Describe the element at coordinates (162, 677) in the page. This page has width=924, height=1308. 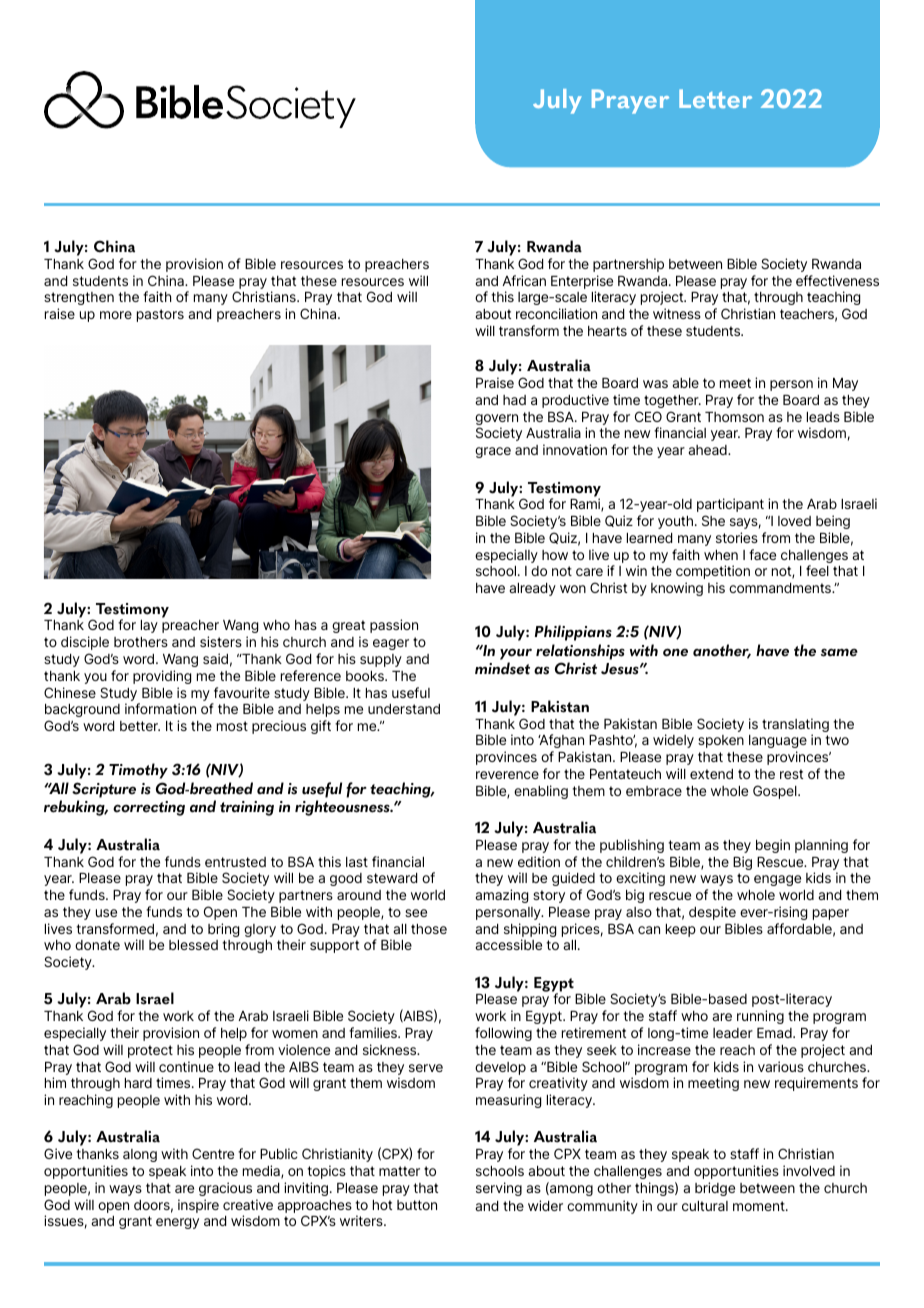
I see `providing` at that location.
